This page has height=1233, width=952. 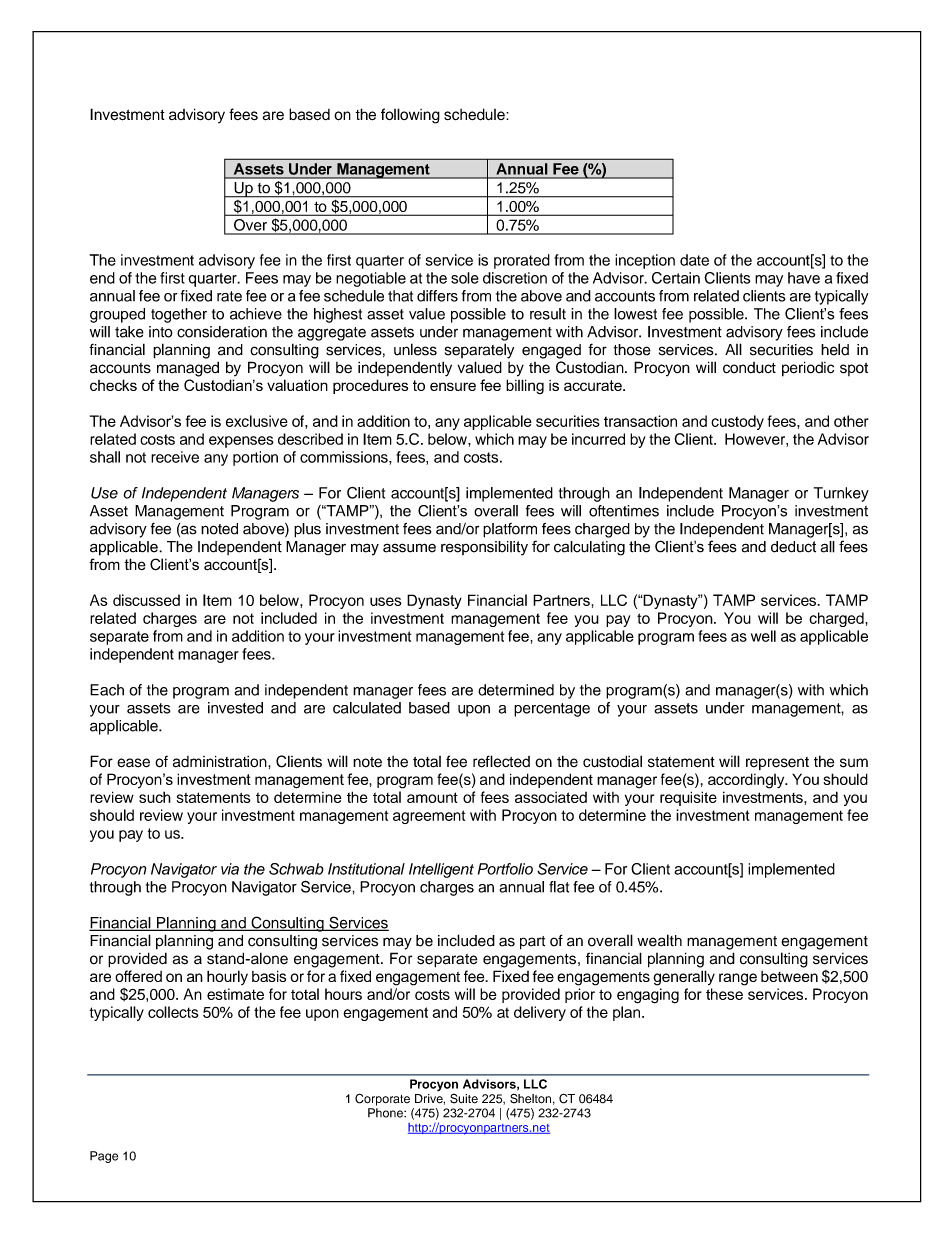 What do you see at coordinates (410, 116) in the page?
I see `following` at bounding box center [410, 116].
